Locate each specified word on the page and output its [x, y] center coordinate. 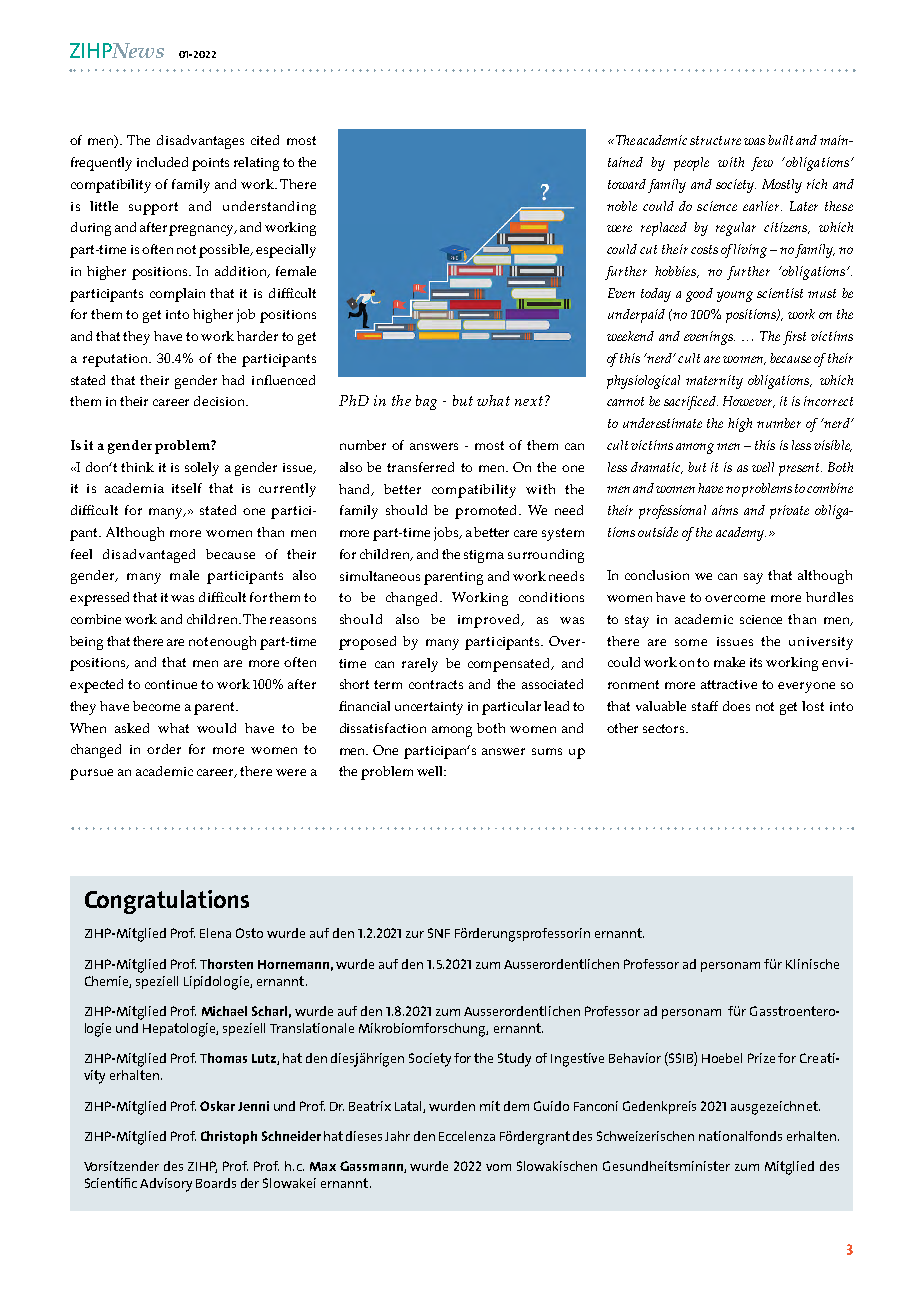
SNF [439, 933]
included [162, 162]
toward [627, 184]
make [729, 662]
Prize [761, 1058]
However [749, 402]
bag [426, 402]
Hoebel [722, 1058]
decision [221, 401]
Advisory [166, 1185]
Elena [215, 933]
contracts [436, 684]
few [762, 164]
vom [498, 1167]
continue [171, 684]
